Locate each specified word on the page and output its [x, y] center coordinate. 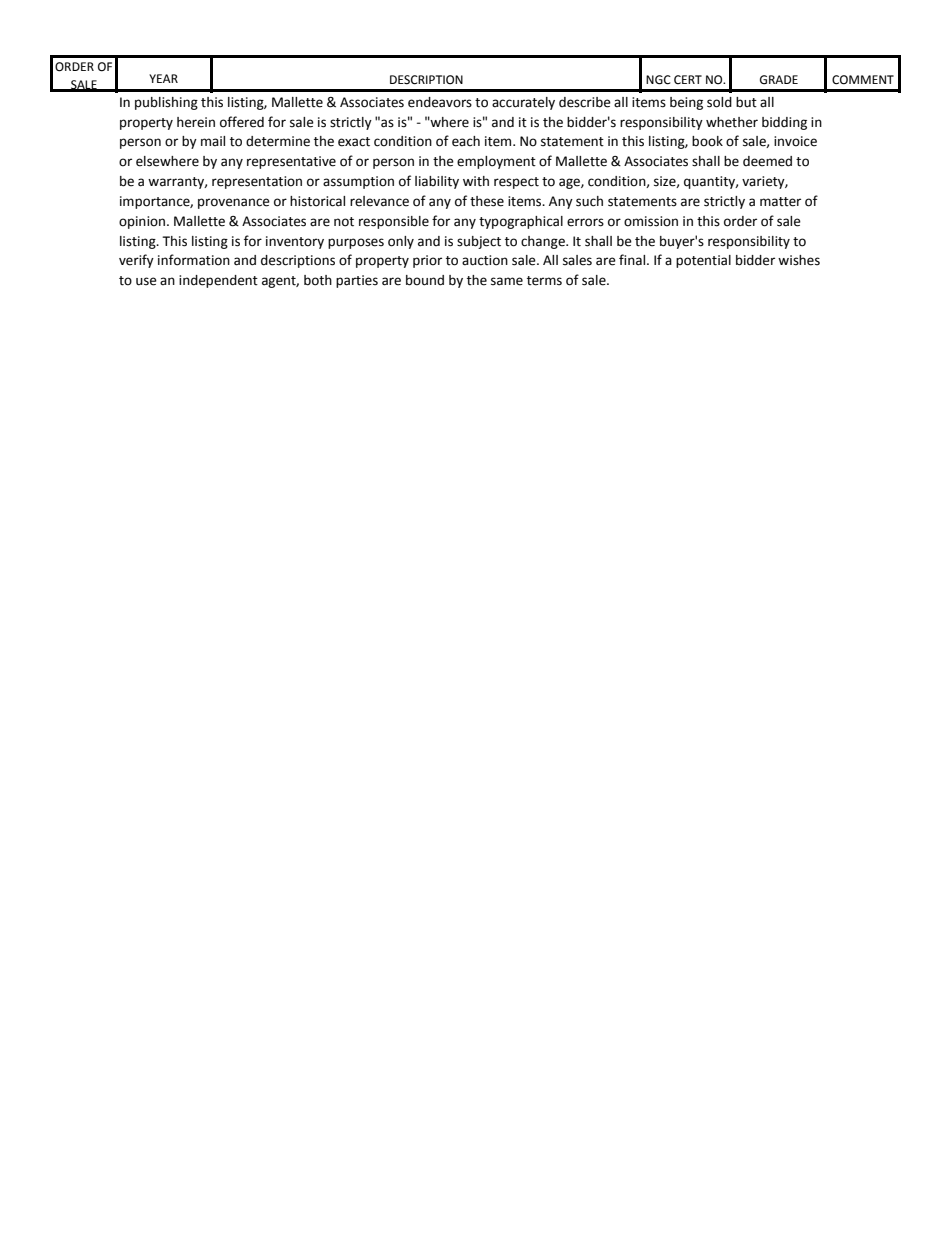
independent [218, 281]
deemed [767, 161]
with [476, 181]
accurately [523, 103]
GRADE [779, 80]
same [507, 281]
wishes [799, 260]
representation [257, 182]
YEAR [163, 78]
